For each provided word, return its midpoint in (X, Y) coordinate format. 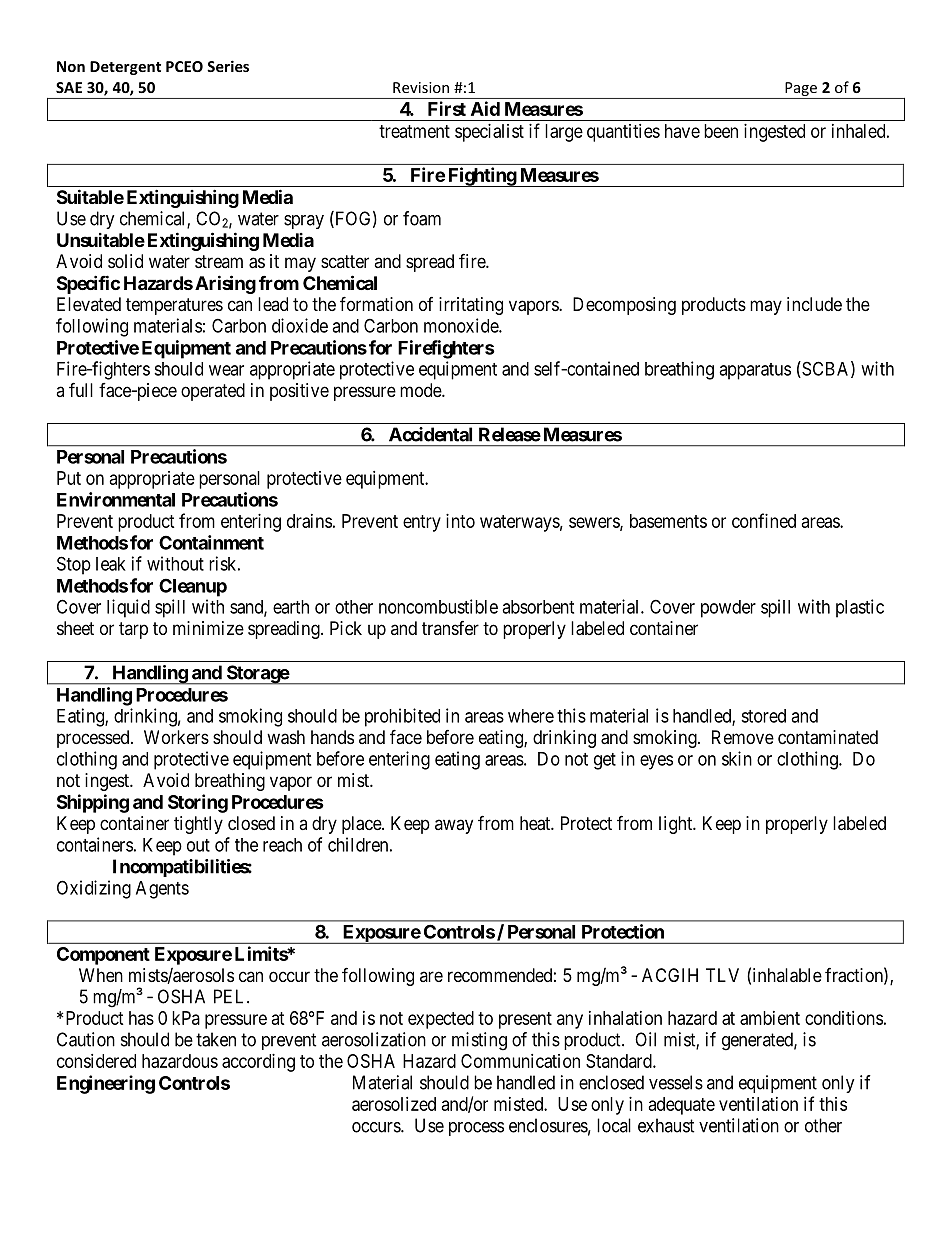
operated (213, 392)
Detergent (125, 68)
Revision (421, 87)
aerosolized (394, 1104)
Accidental (430, 434)
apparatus (755, 371)
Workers (176, 737)
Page (801, 90)
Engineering (106, 1084)
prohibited (402, 717)
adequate (682, 1106)
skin (737, 758)
